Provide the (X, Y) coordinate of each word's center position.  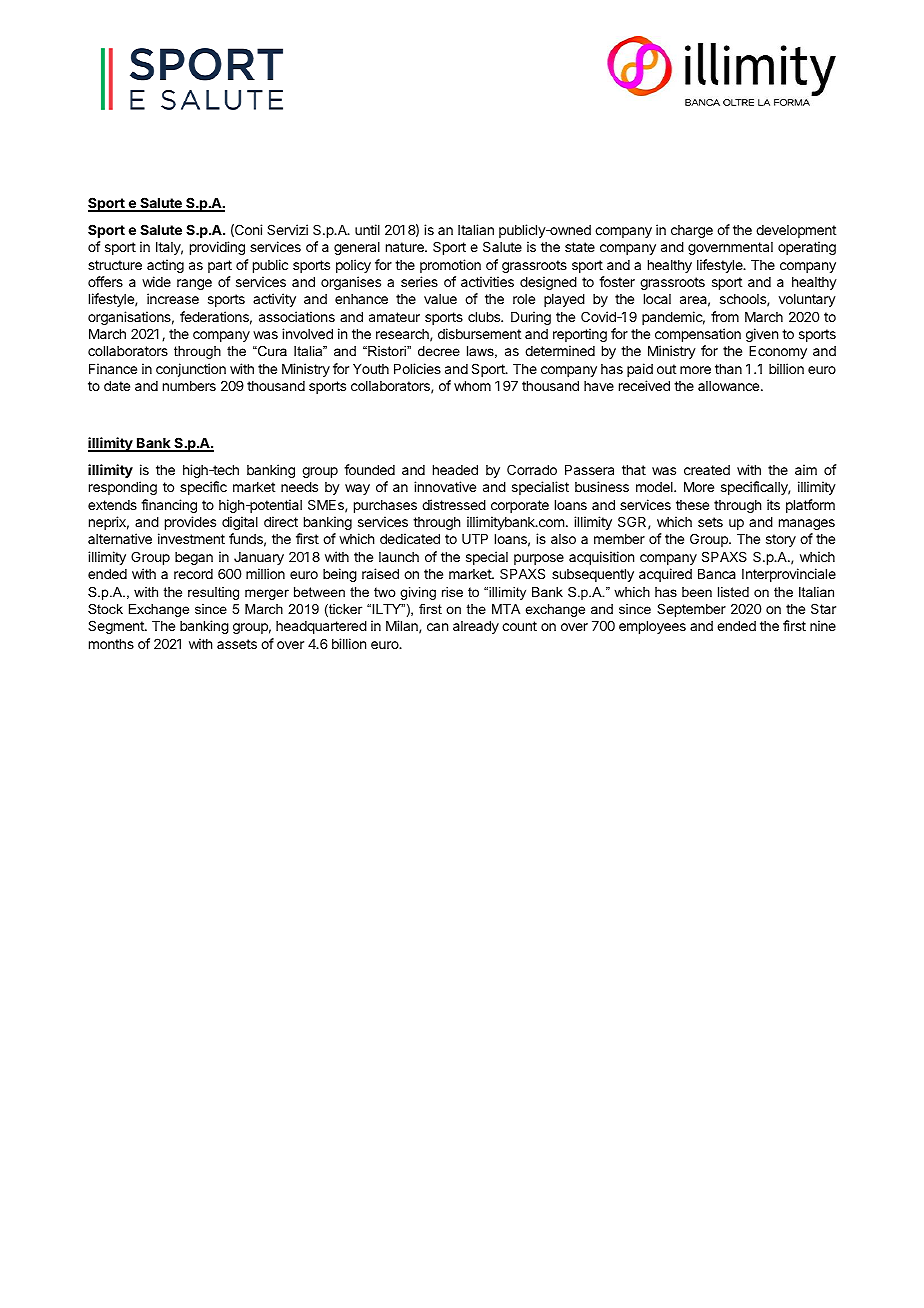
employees (652, 627)
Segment (117, 627)
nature (406, 247)
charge (692, 231)
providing (217, 248)
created (707, 470)
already (476, 627)
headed (455, 470)
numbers (189, 386)
